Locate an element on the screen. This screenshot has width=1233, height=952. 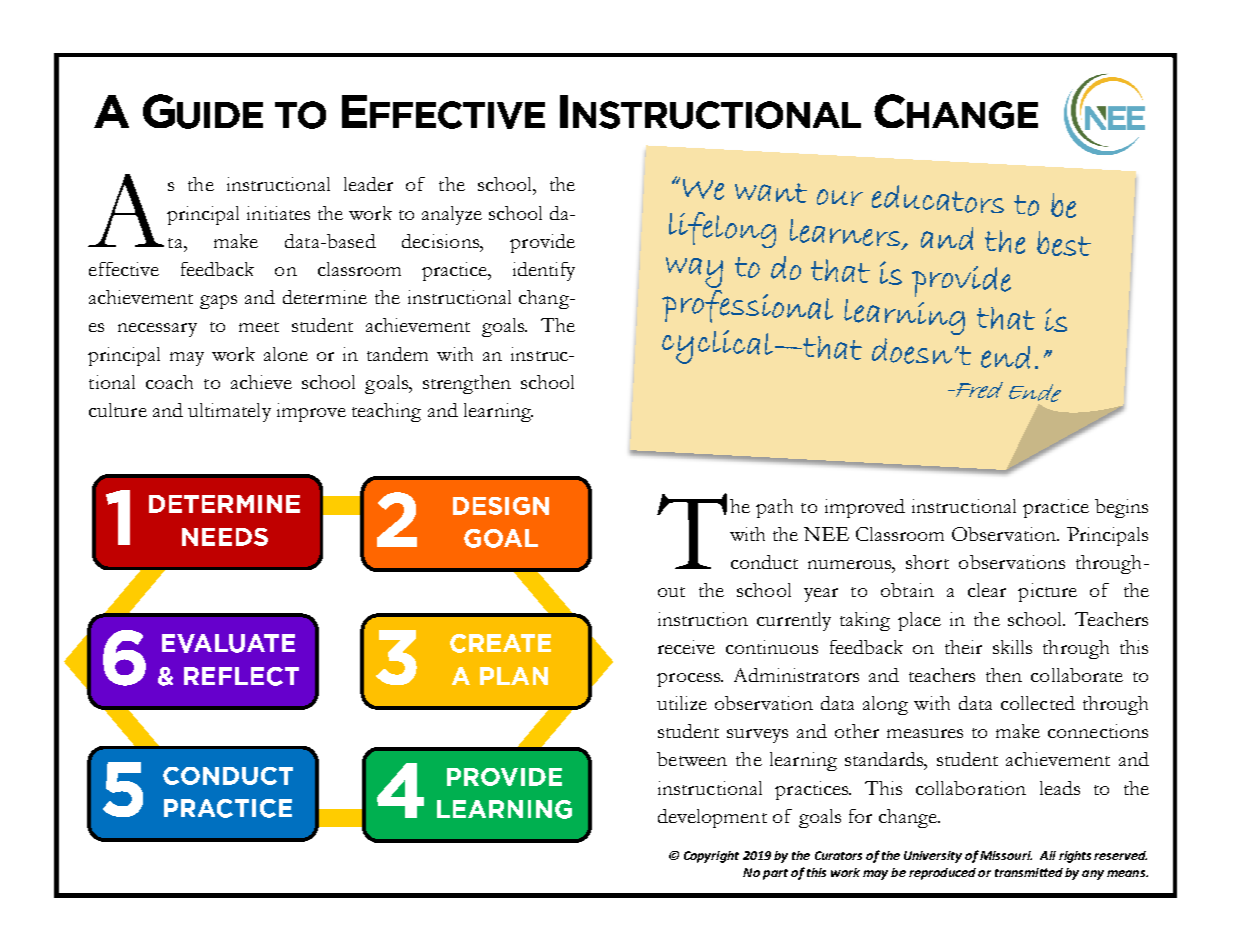
teaching is located at coordinates (386, 412).
